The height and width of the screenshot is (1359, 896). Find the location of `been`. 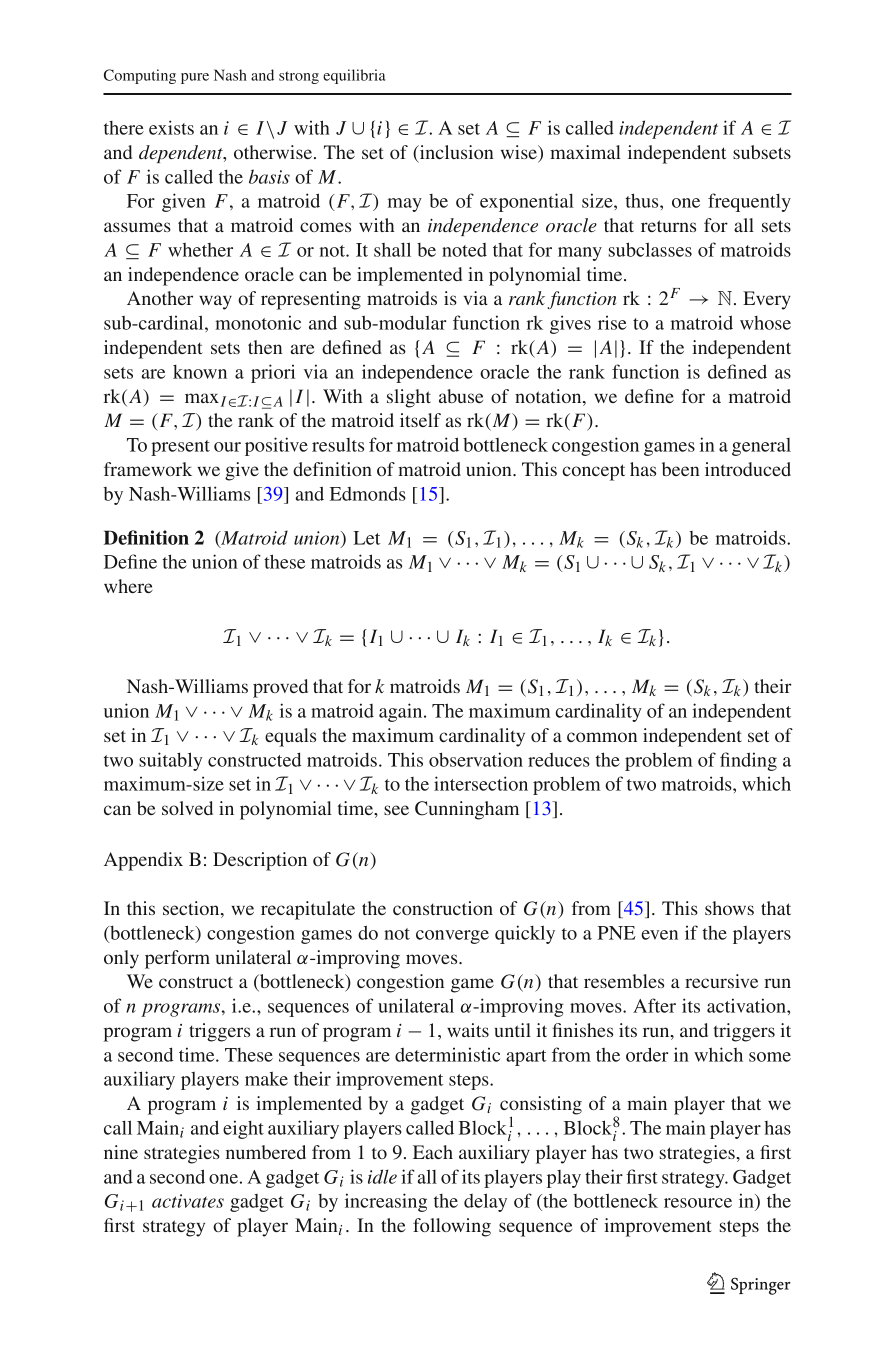

been is located at coordinates (681, 469).
